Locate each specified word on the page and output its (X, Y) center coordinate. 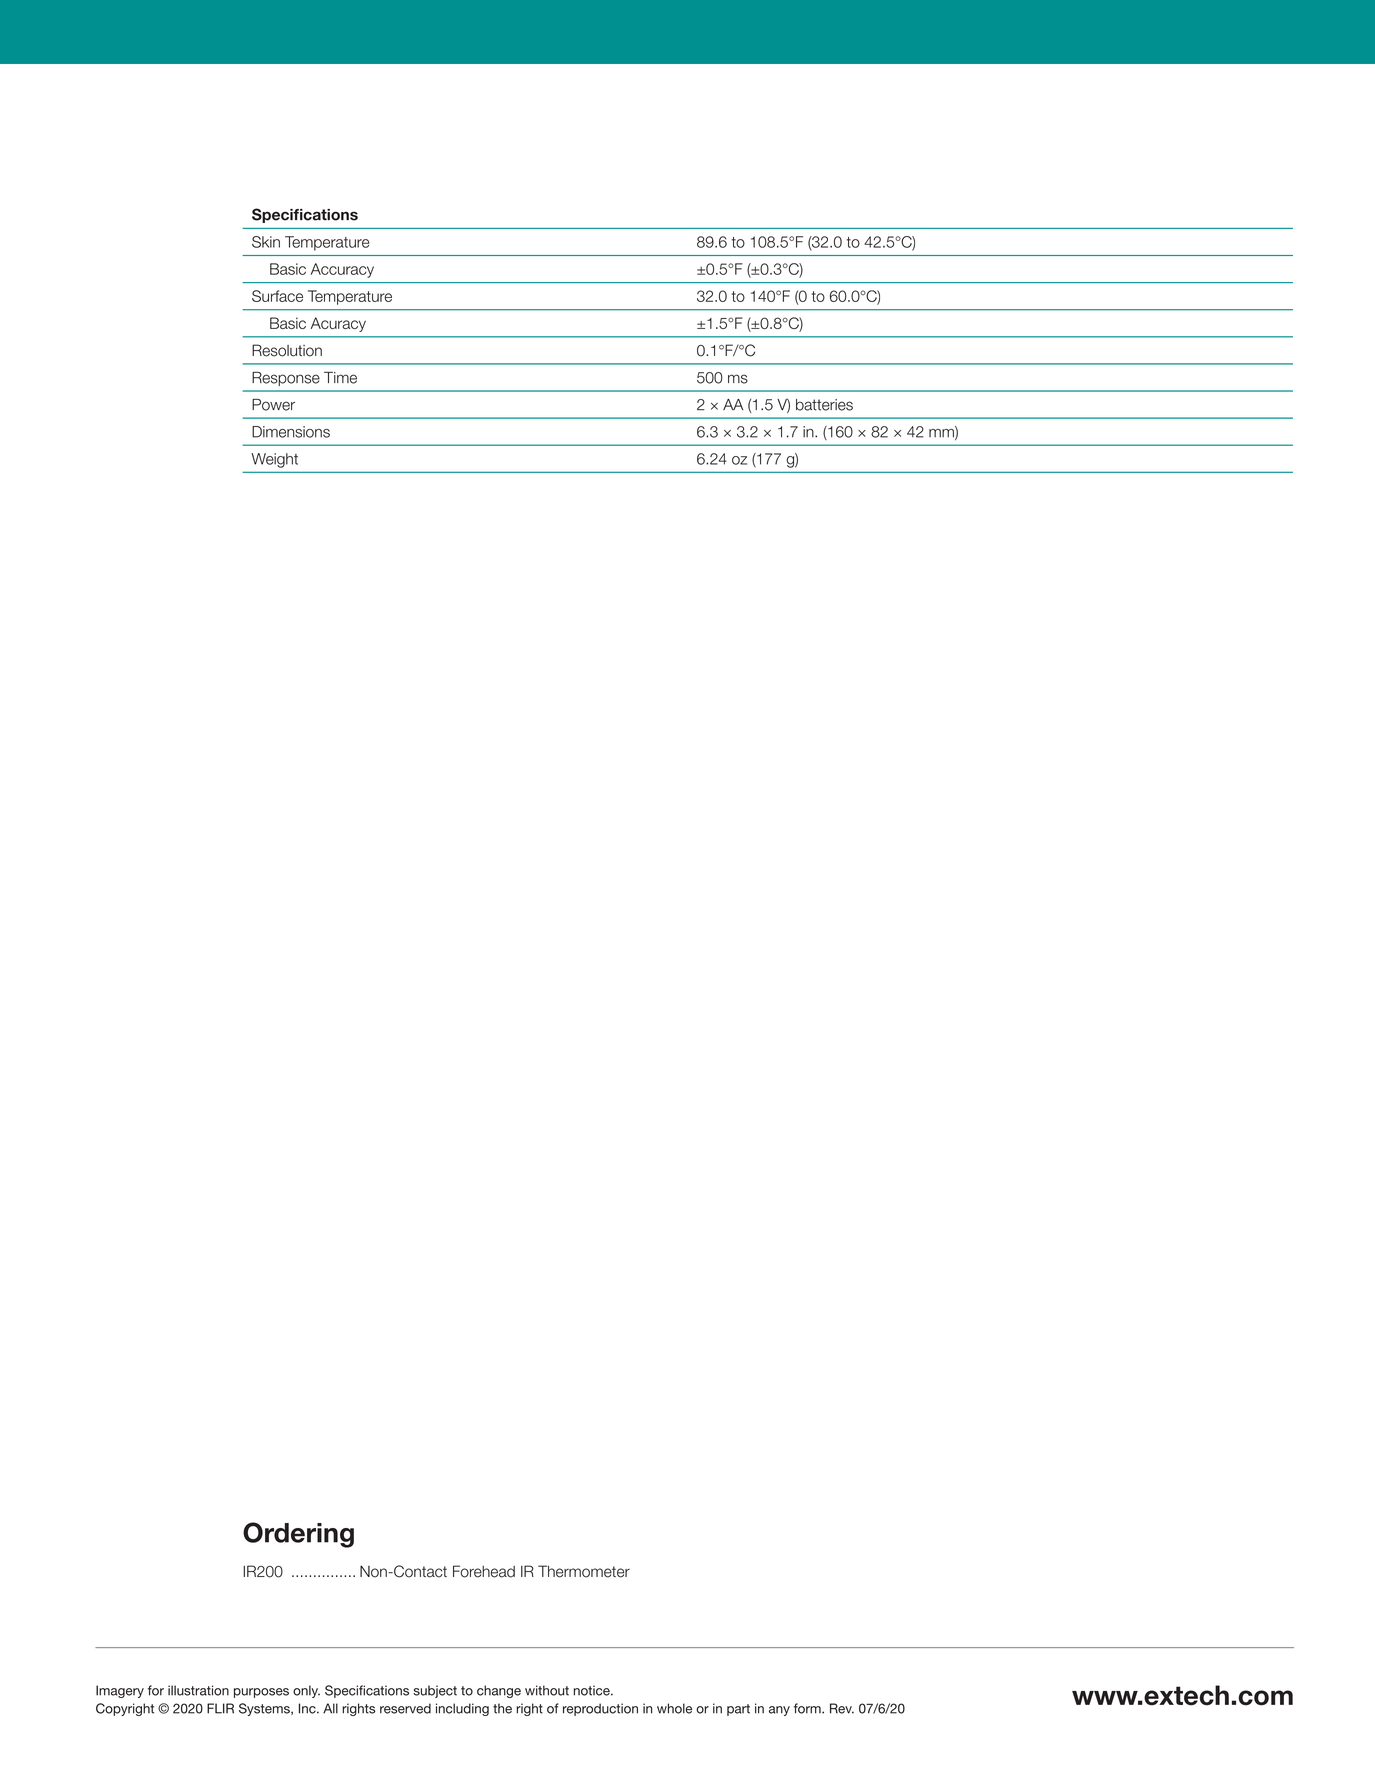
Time (340, 378)
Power (273, 405)
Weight (274, 460)
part (738, 1710)
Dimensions (291, 432)
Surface (277, 296)
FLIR (220, 1708)
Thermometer (584, 1571)
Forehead (484, 1571)
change (499, 1691)
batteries (824, 405)
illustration (198, 1690)
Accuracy (342, 270)
